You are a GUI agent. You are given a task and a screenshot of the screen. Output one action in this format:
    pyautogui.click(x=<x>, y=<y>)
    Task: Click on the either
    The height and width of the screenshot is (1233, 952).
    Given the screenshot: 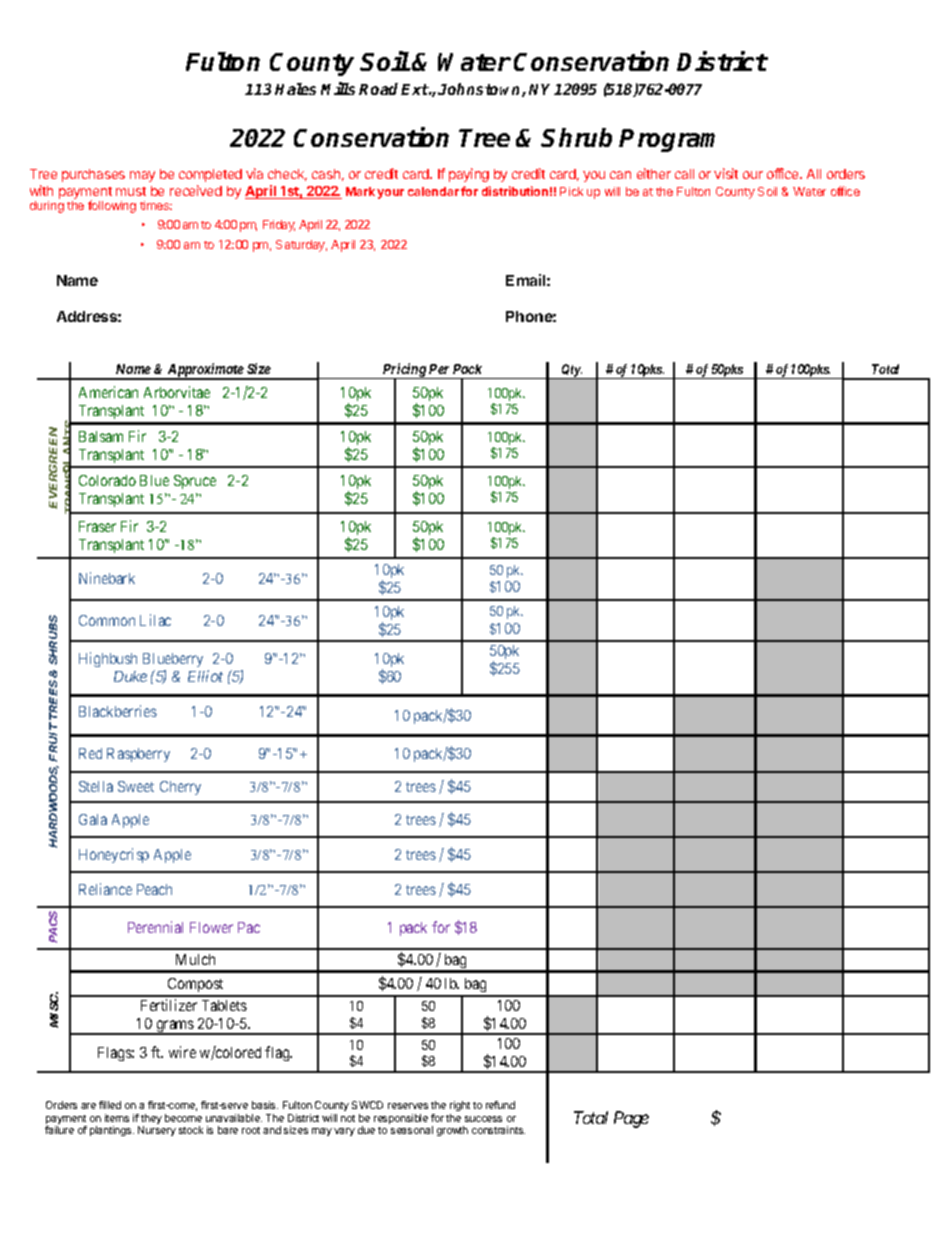 What is the action you would take?
    pyautogui.click(x=654, y=173)
